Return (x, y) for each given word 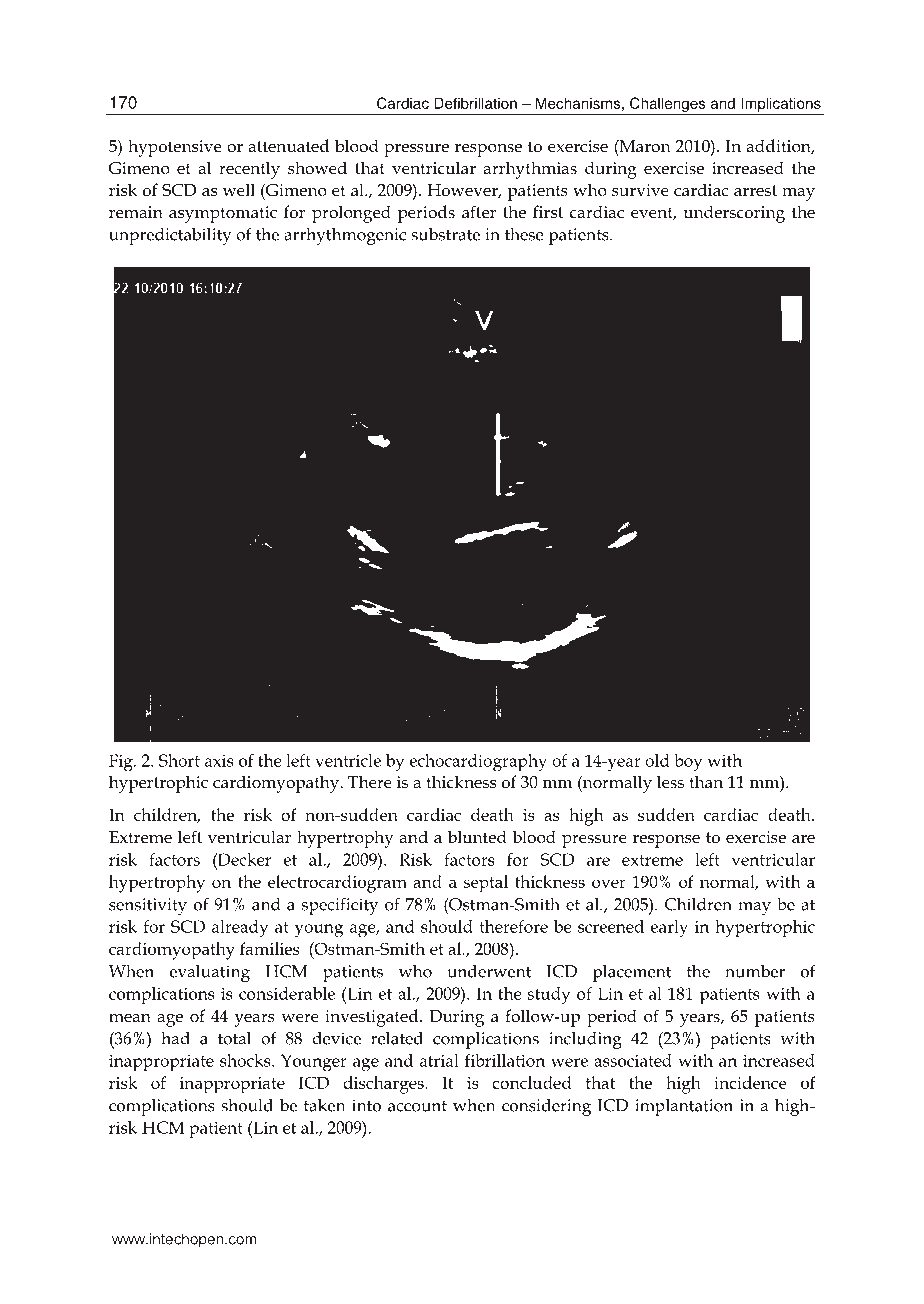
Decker (243, 859)
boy (688, 763)
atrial (439, 1060)
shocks (246, 1060)
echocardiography (478, 763)
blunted (477, 837)
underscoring (734, 214)
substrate (445, 234)
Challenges (668, 106)
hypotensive (175, 148)
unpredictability (170, 236)
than (706, 782)
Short (179, 760)
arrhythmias (530, 170)
